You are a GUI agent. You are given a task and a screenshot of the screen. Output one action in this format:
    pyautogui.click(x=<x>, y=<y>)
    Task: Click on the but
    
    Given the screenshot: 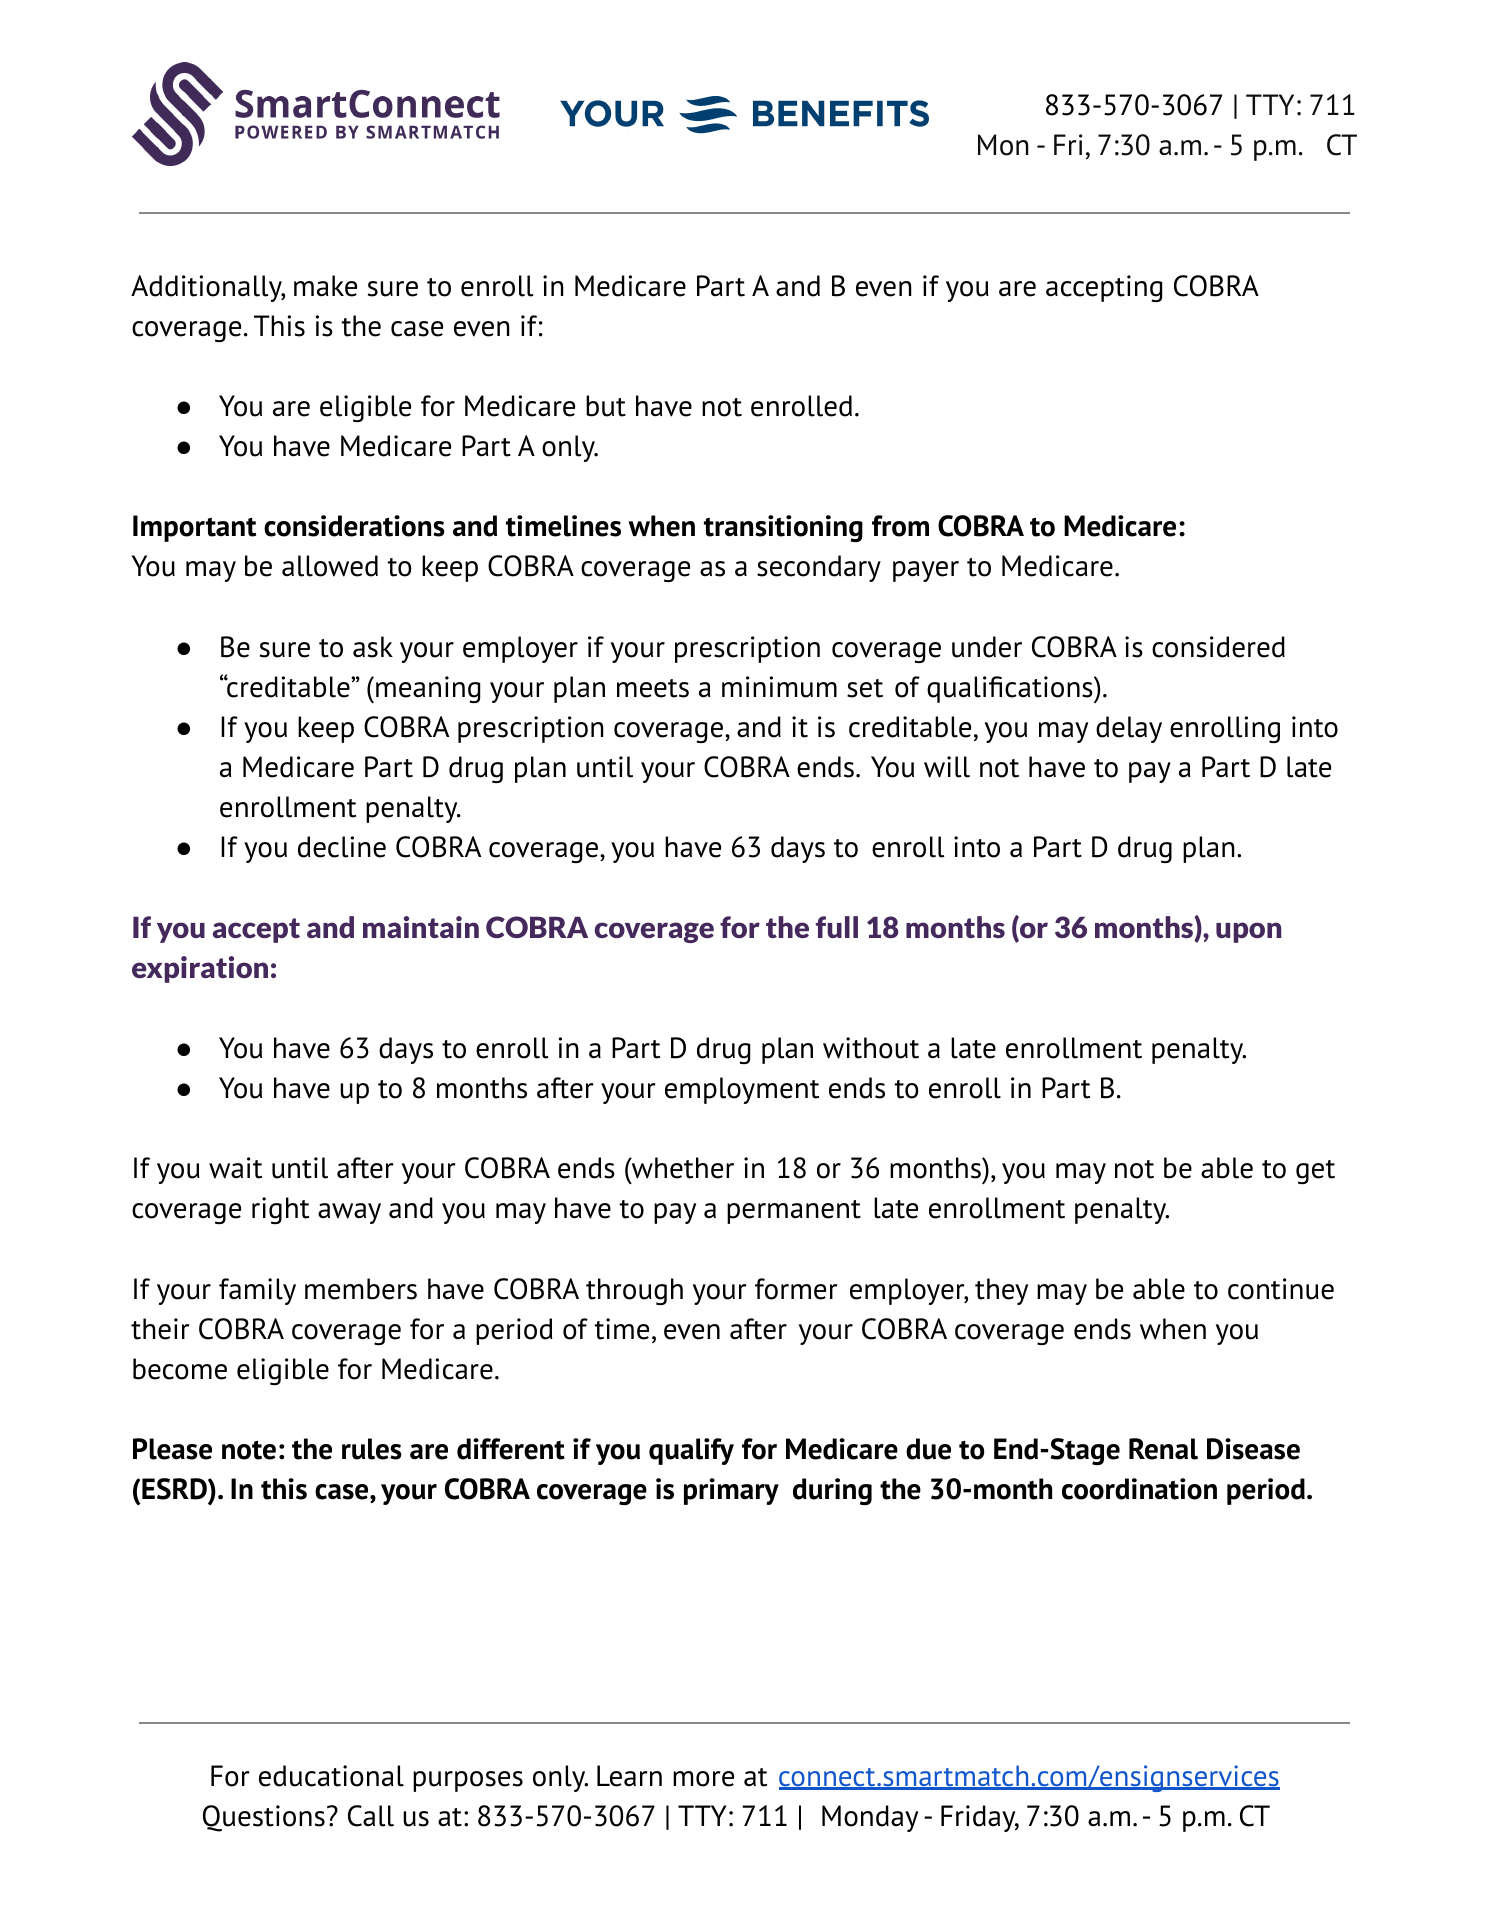 What is the action you would take?
    pyautogui.click(x=606, y=406)
